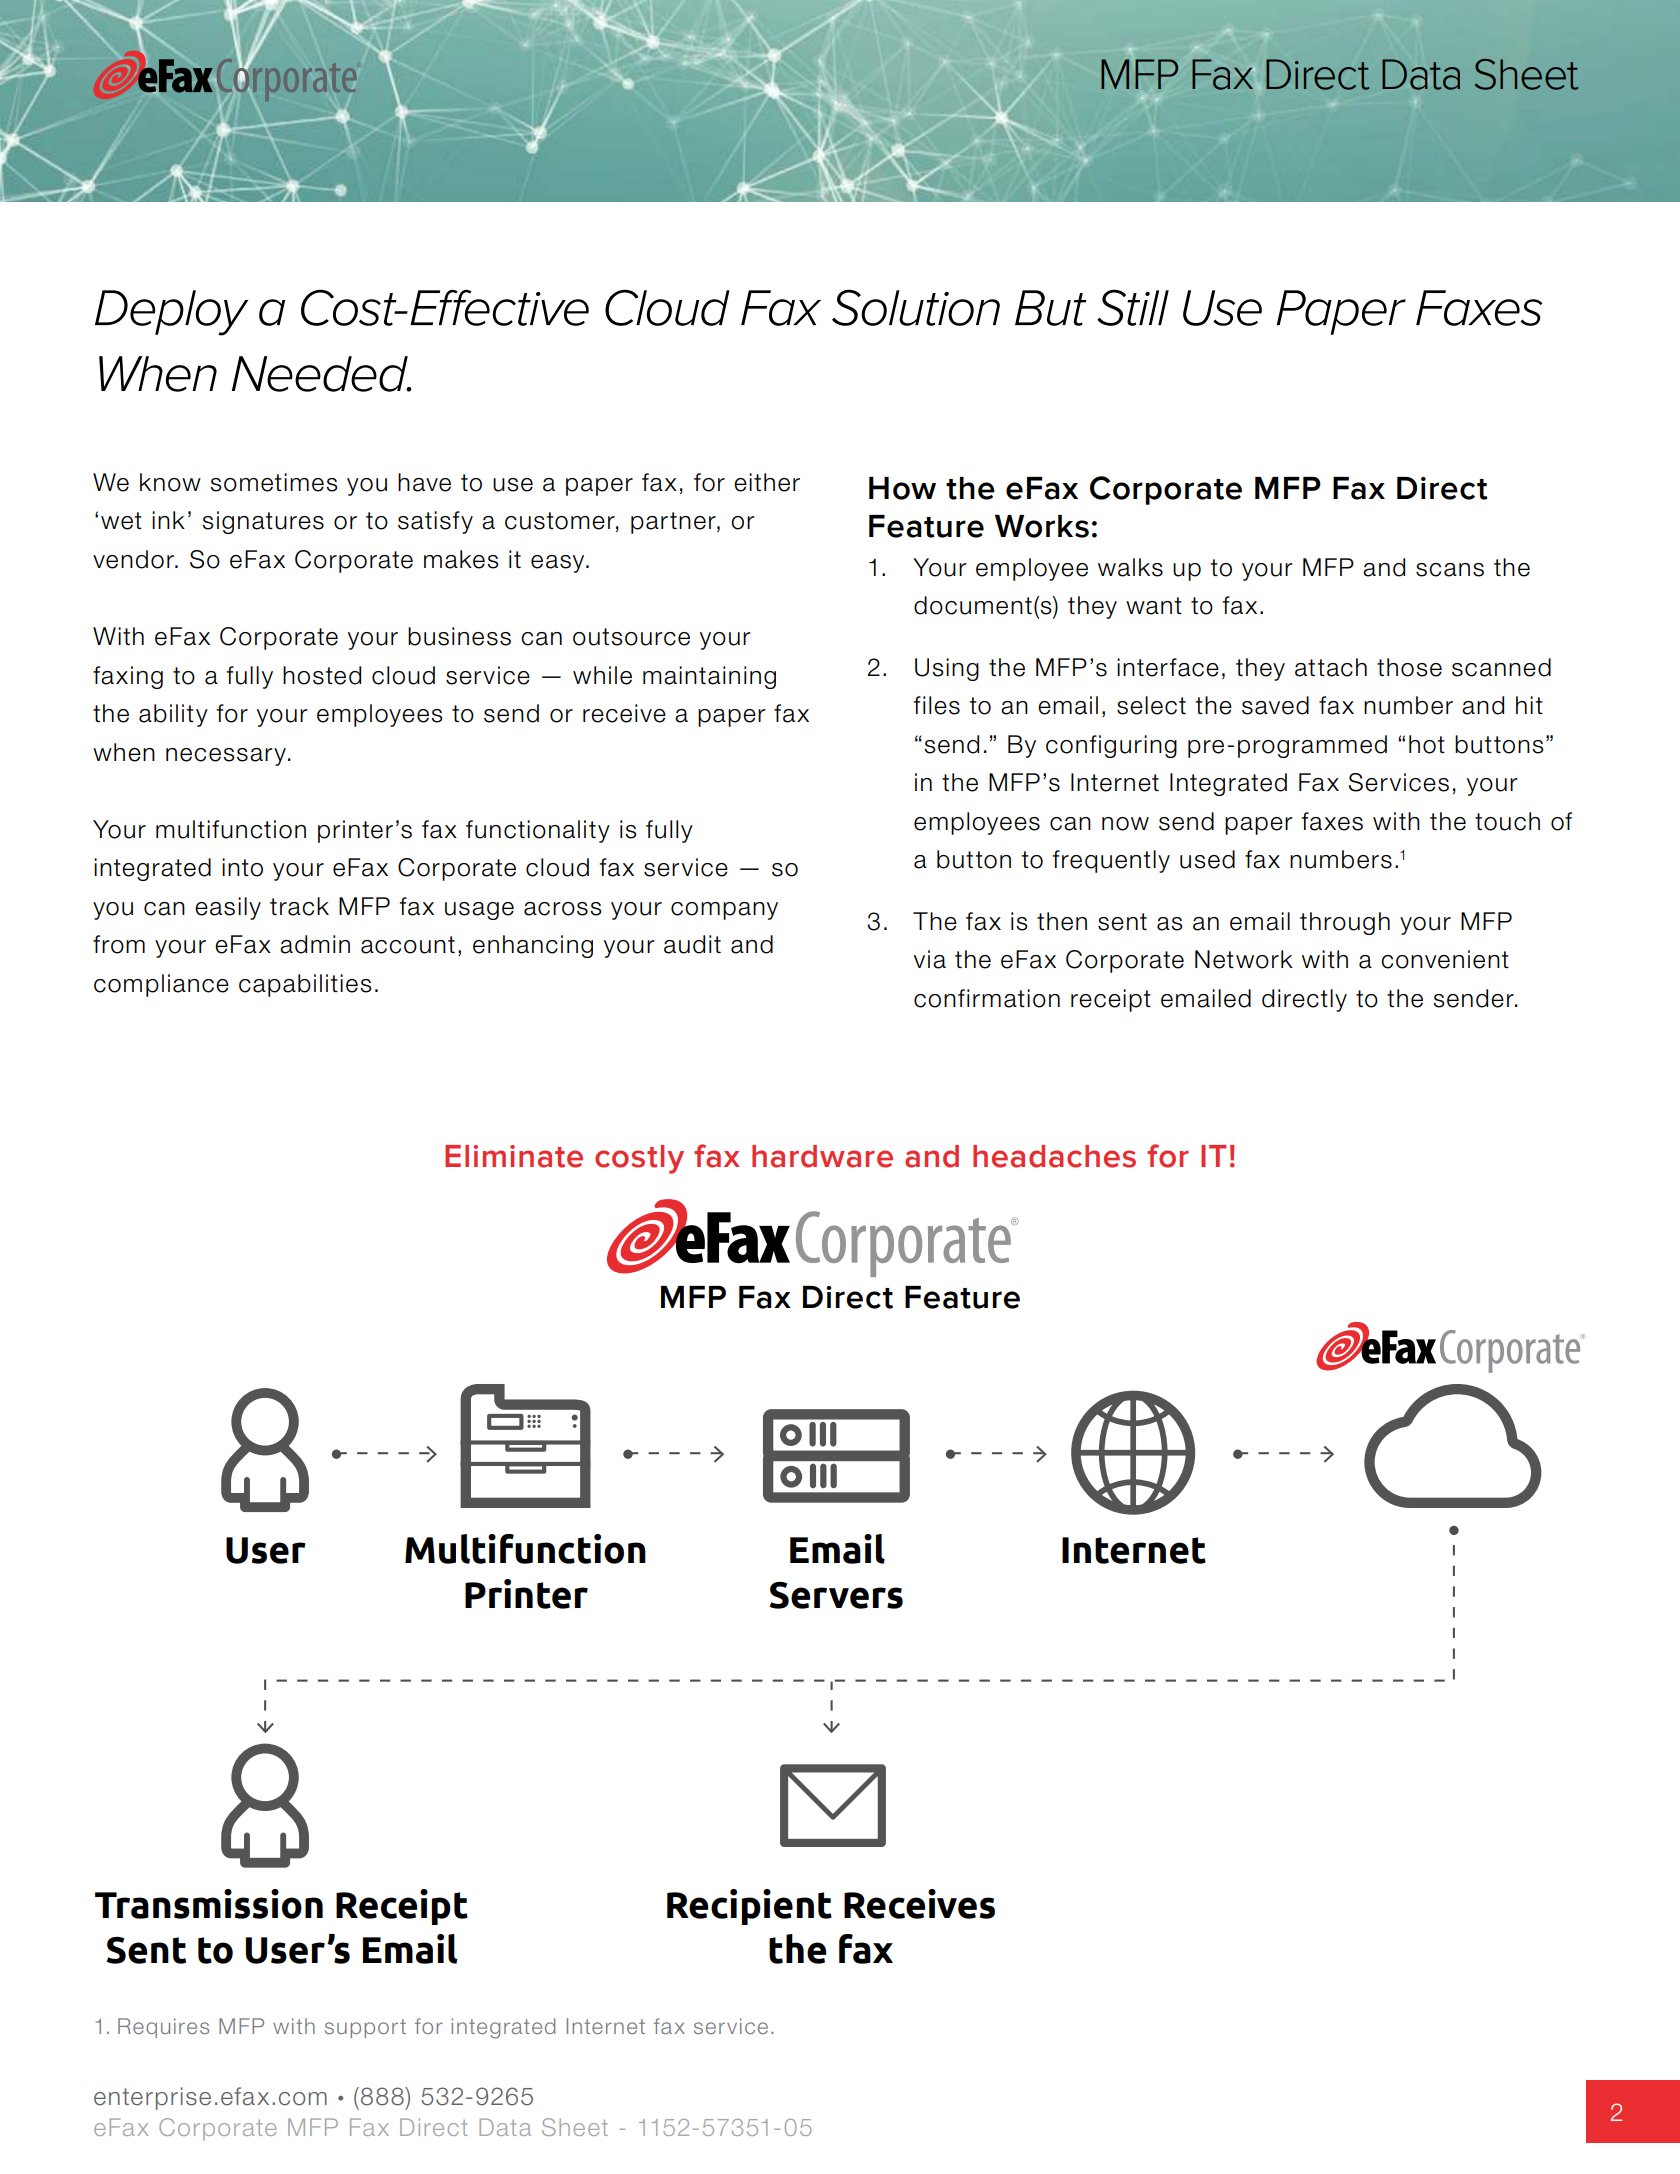 The height and width of the screenshot is (2174, 1680). I want to click on company, so click(724, 911).
